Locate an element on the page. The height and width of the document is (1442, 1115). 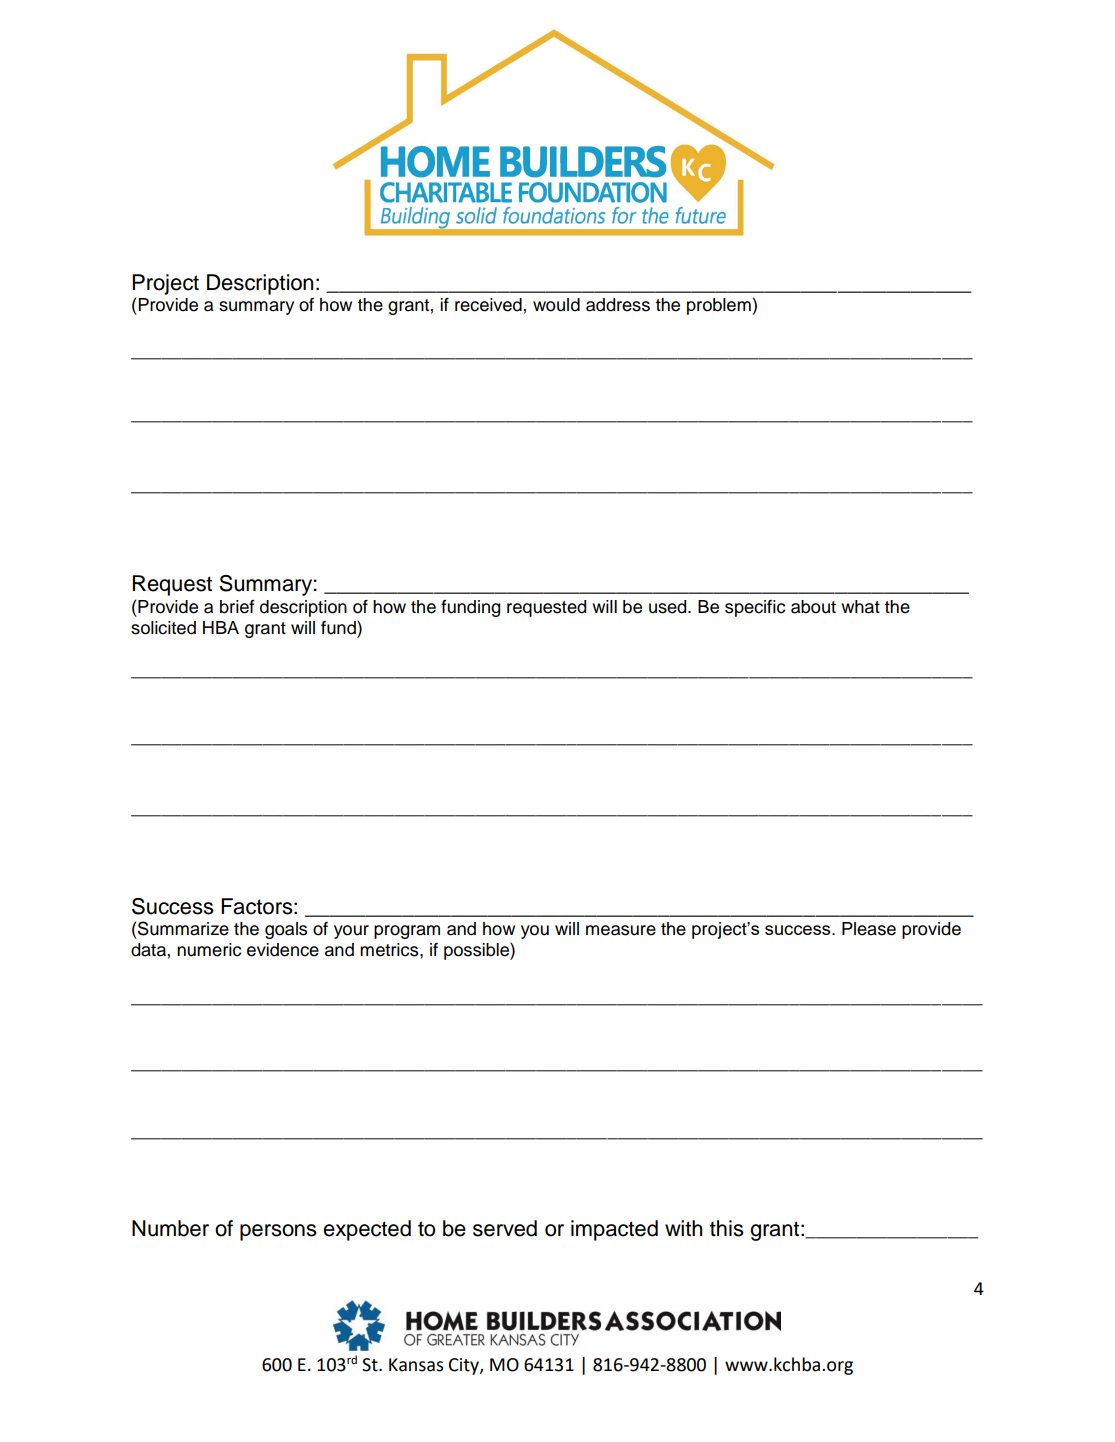
would is located at coordinates (556, 305).
